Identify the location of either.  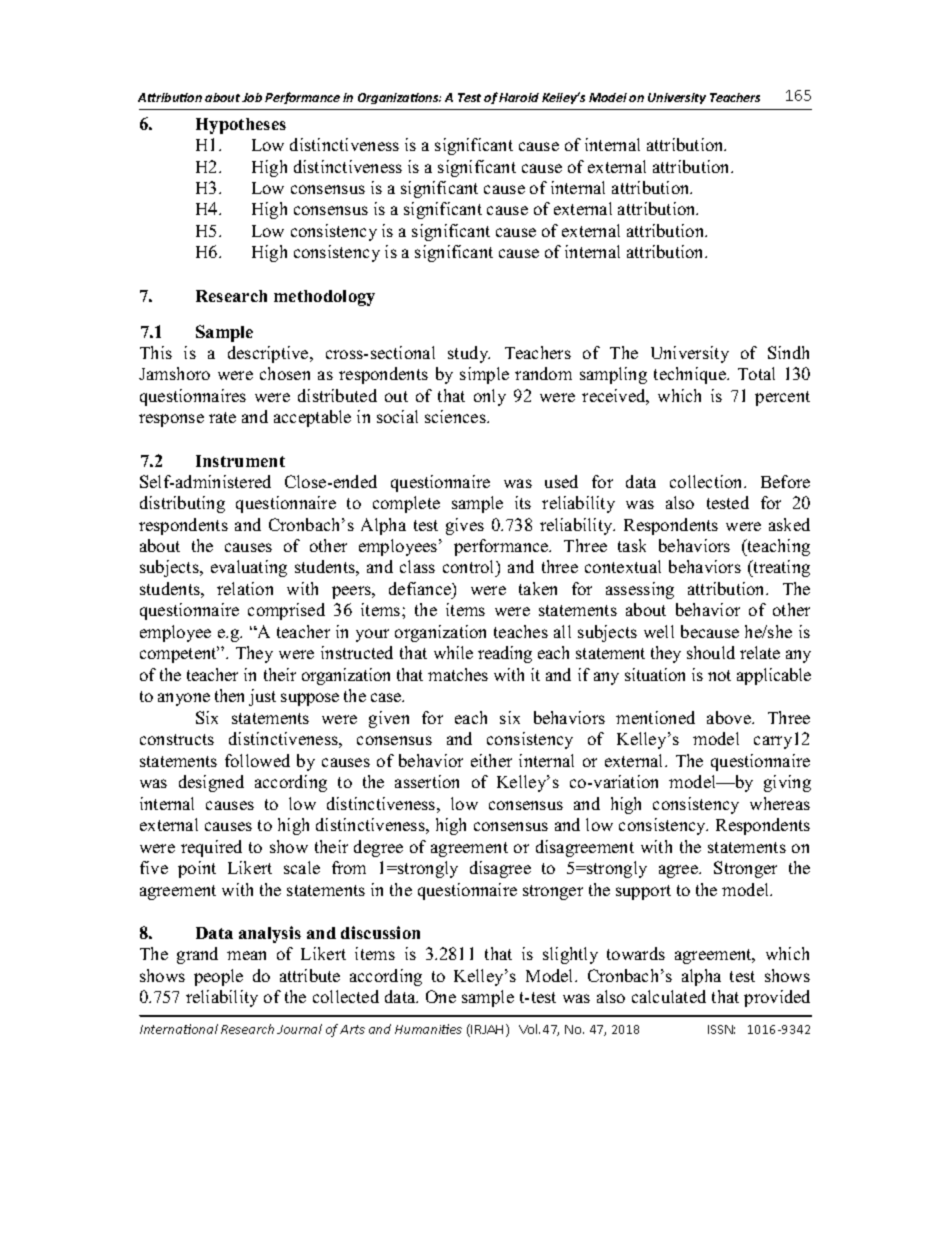
(491, 760).
